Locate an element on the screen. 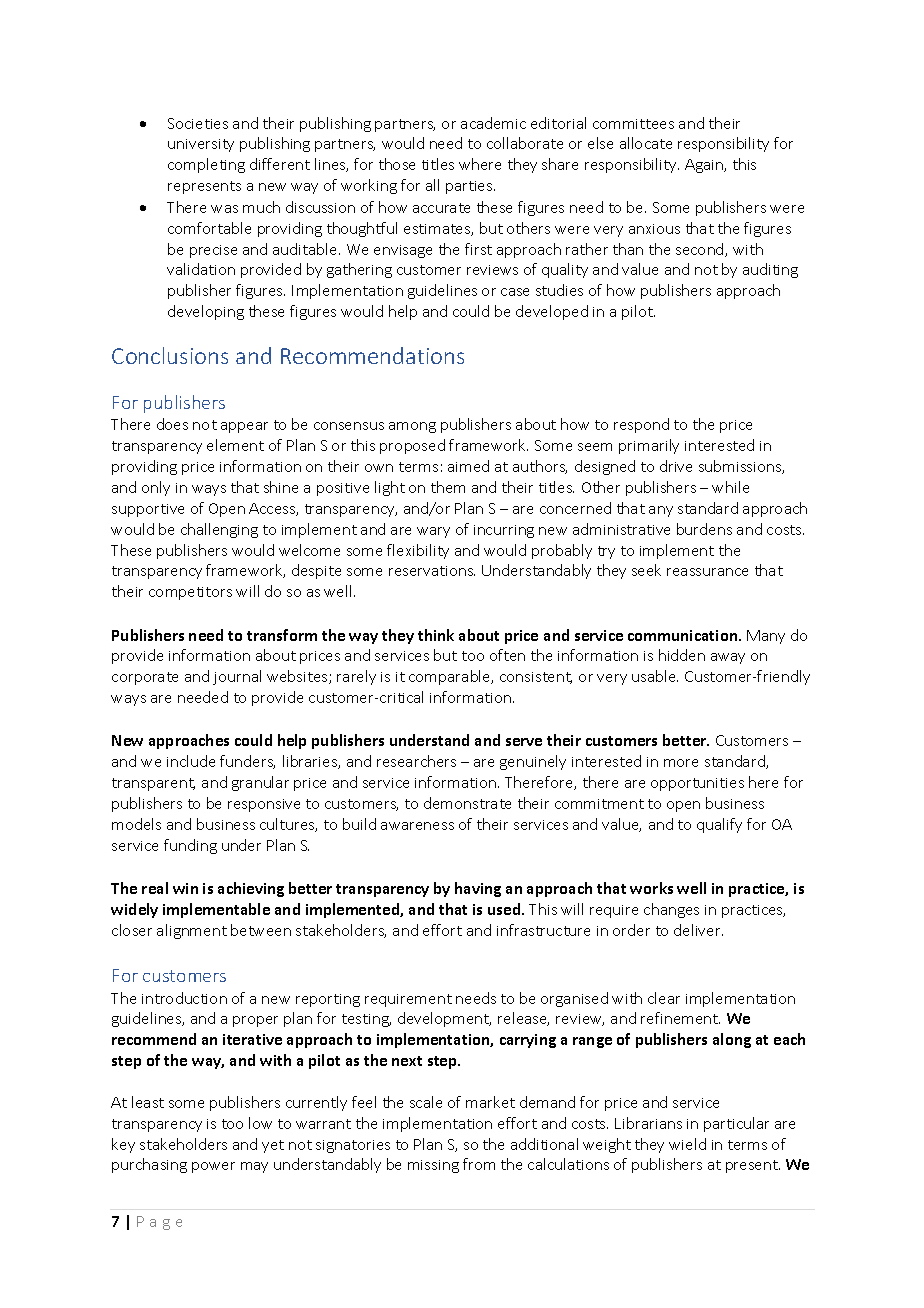 The height and width of the screenshot is (1308, 924). university is located at coordinates (201, 145).
